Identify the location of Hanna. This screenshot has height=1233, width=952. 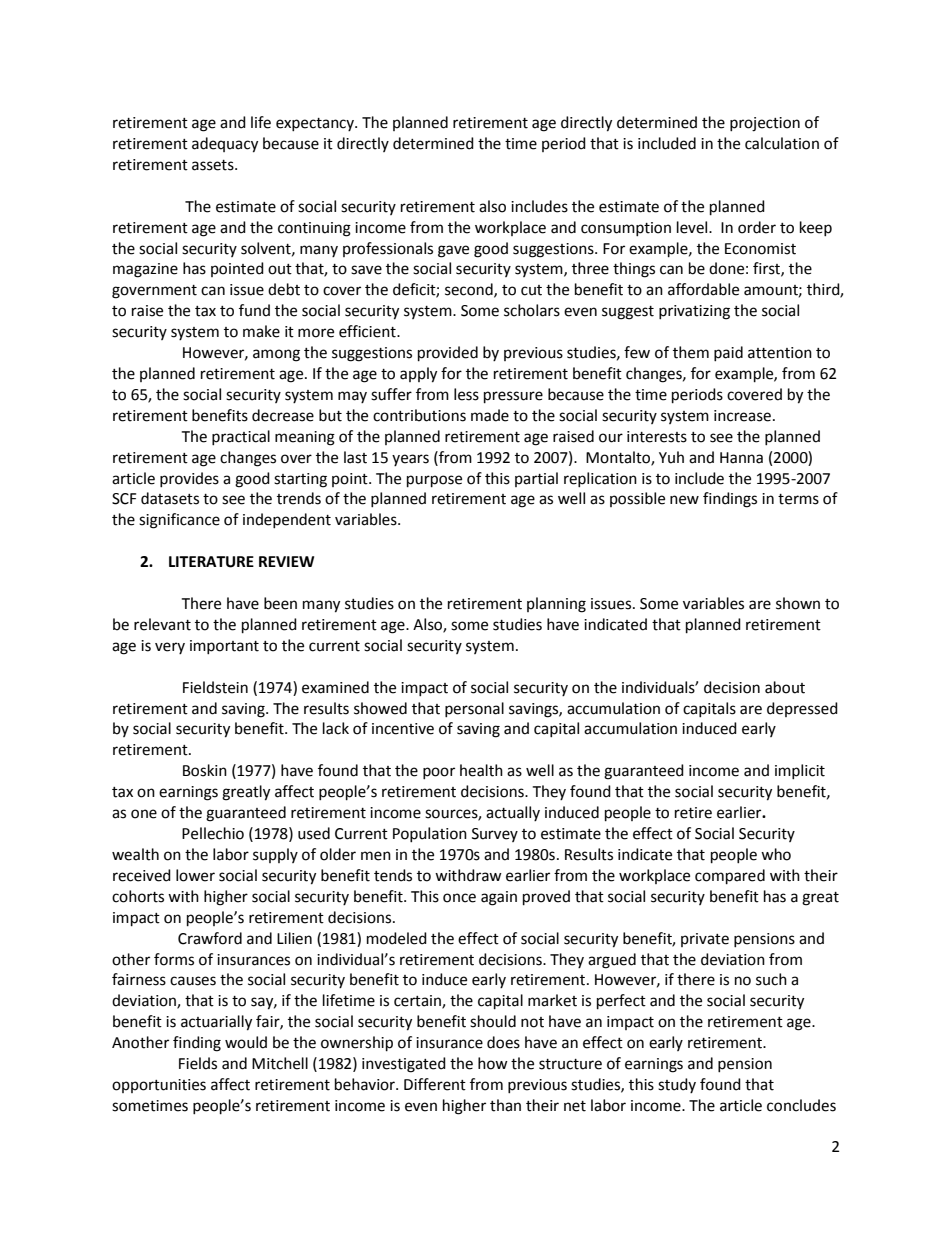
(741, 458).
